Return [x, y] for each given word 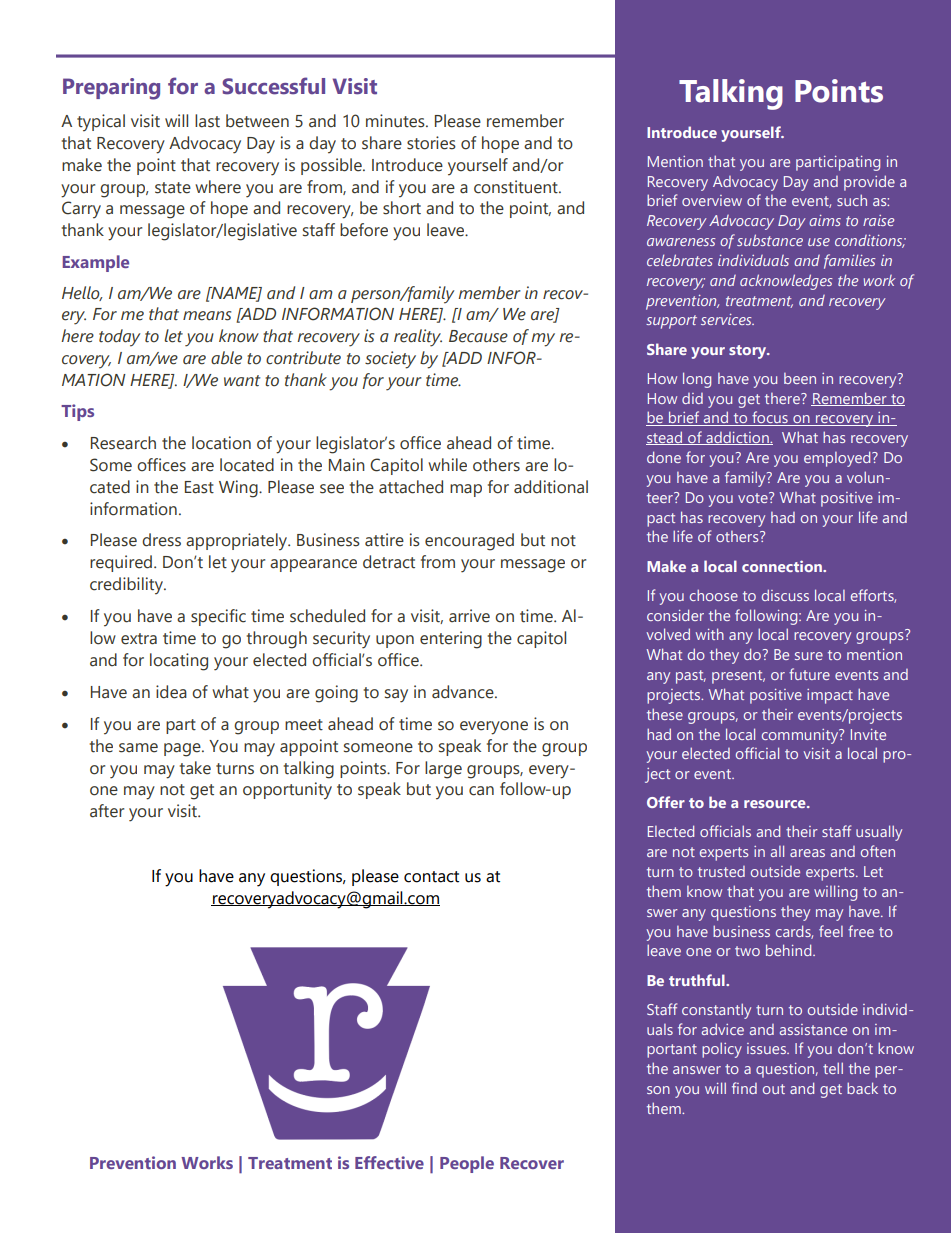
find [744, 1088]
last [207, 121]
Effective [389, 1162]
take [195, 768]
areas [807, 853]
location [221, 443]
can [481, 791]
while [447, 465]
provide [869, 183]
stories [431, 143]
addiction [737, 438]
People [467, 1164]
